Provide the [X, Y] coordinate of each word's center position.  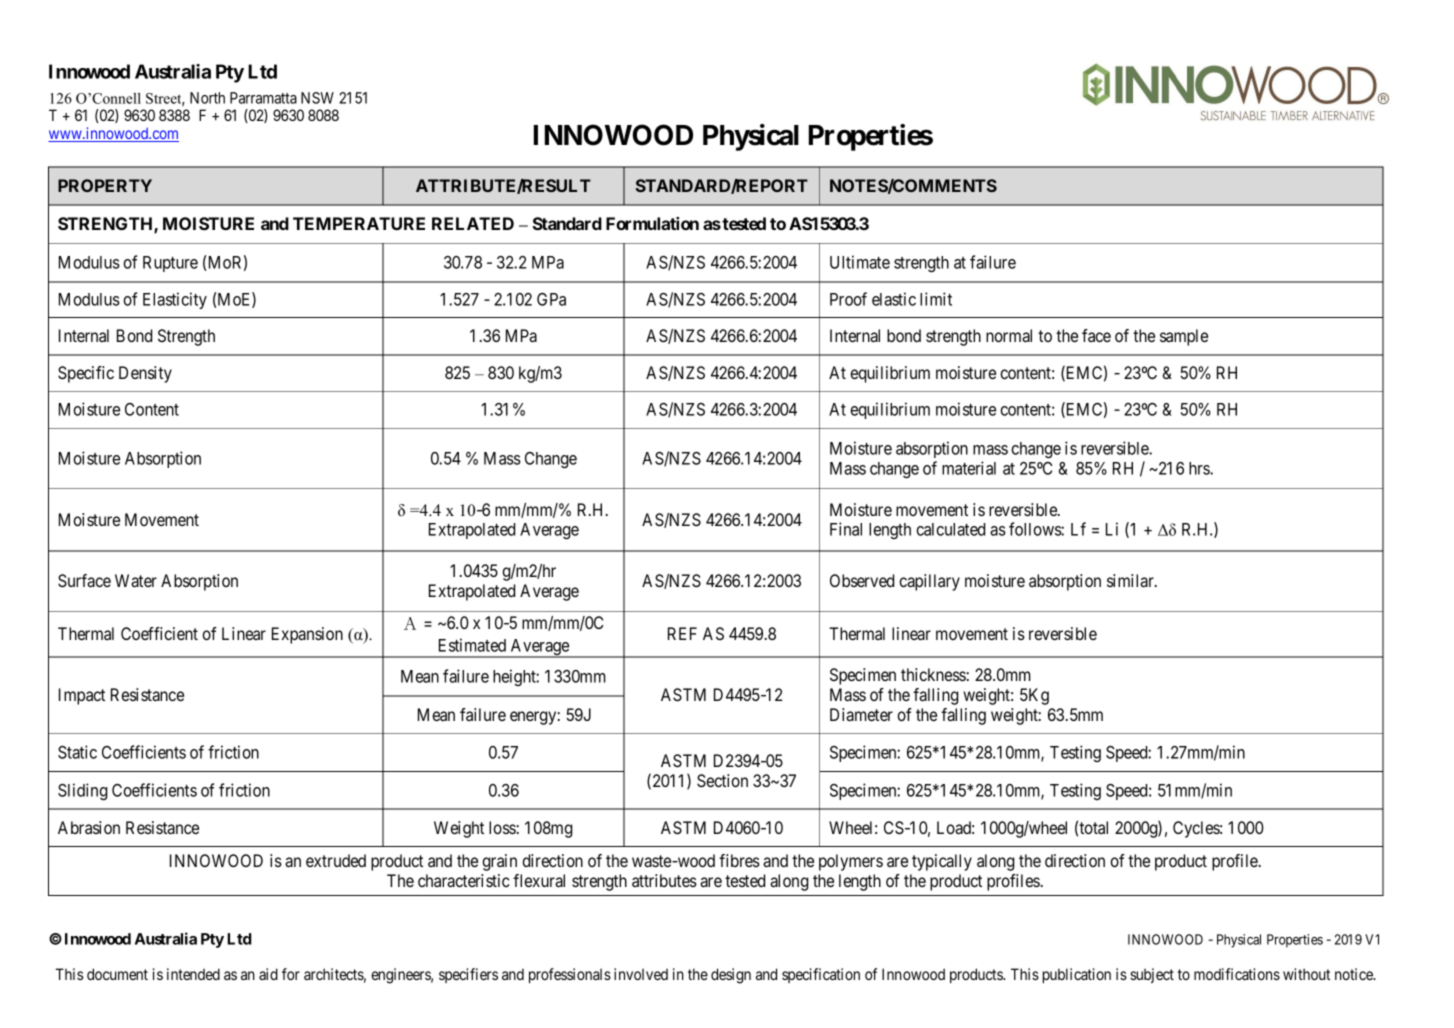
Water [136, 580]
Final [846, 529]
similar [1131, 580]
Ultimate [860, 262]
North [207, 98]
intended [193, 974]
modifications [1237, 974]
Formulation [652, 223]
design [731, 976]
